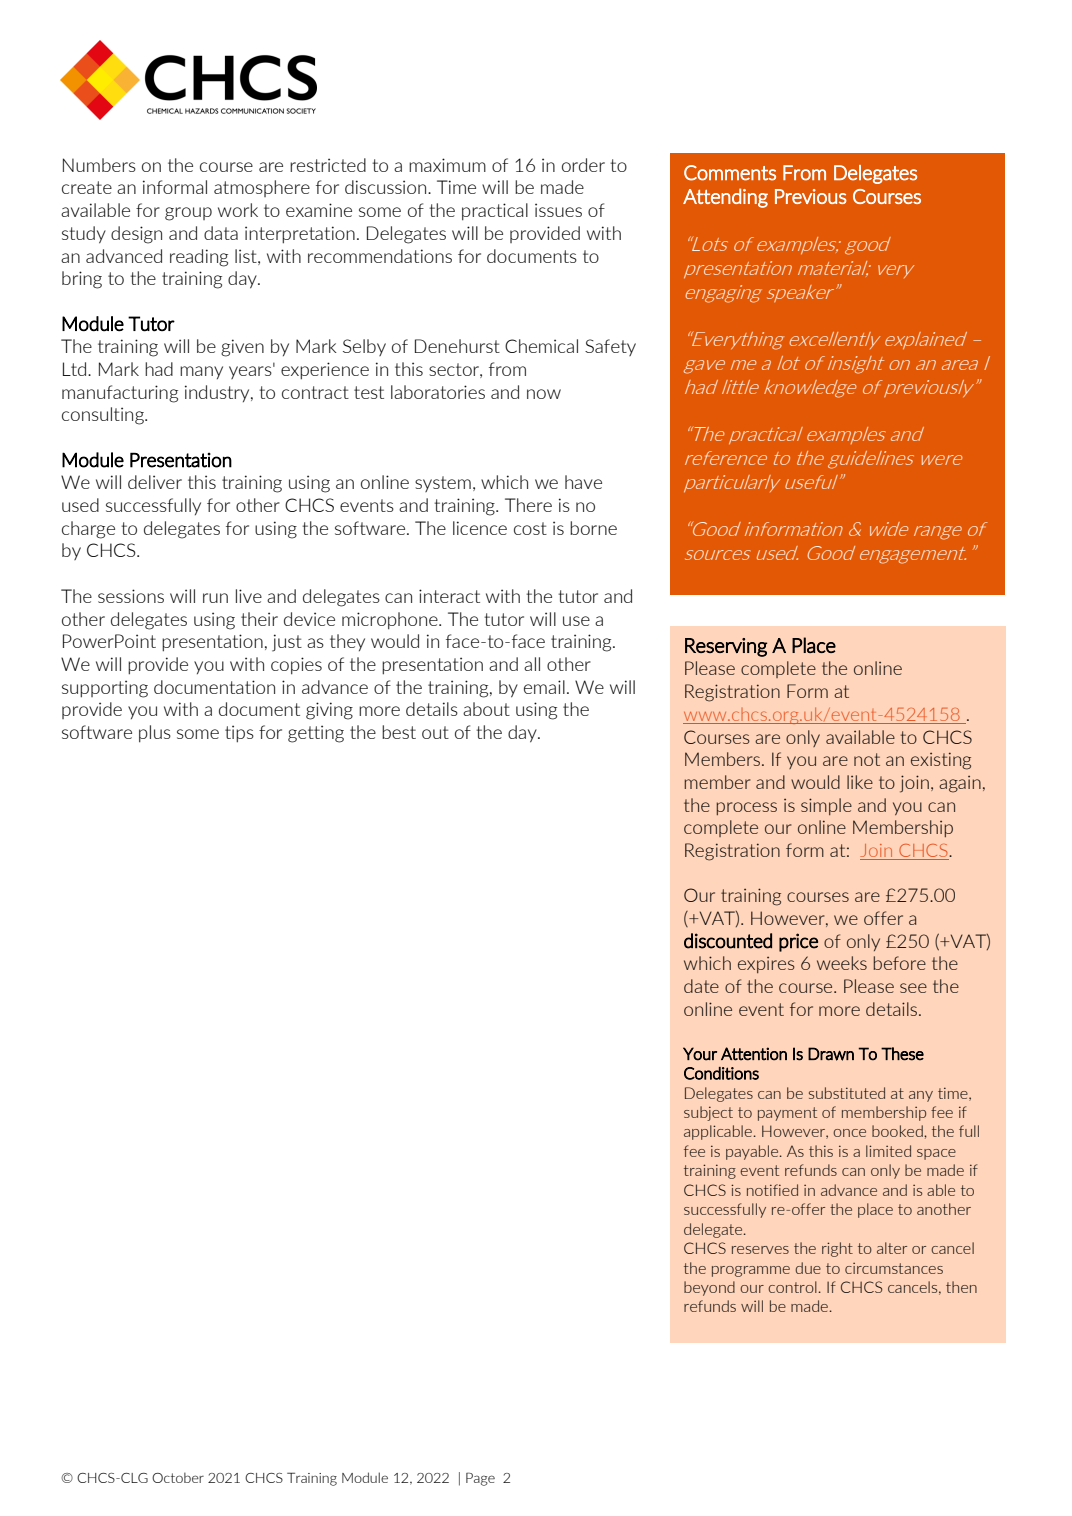 Image resolution: width=1072 pixels, height=1516 pixels. What do you see at coordinates (826, 806) in the screenshot?
I see `simple` at bounding box center [826, 806].
